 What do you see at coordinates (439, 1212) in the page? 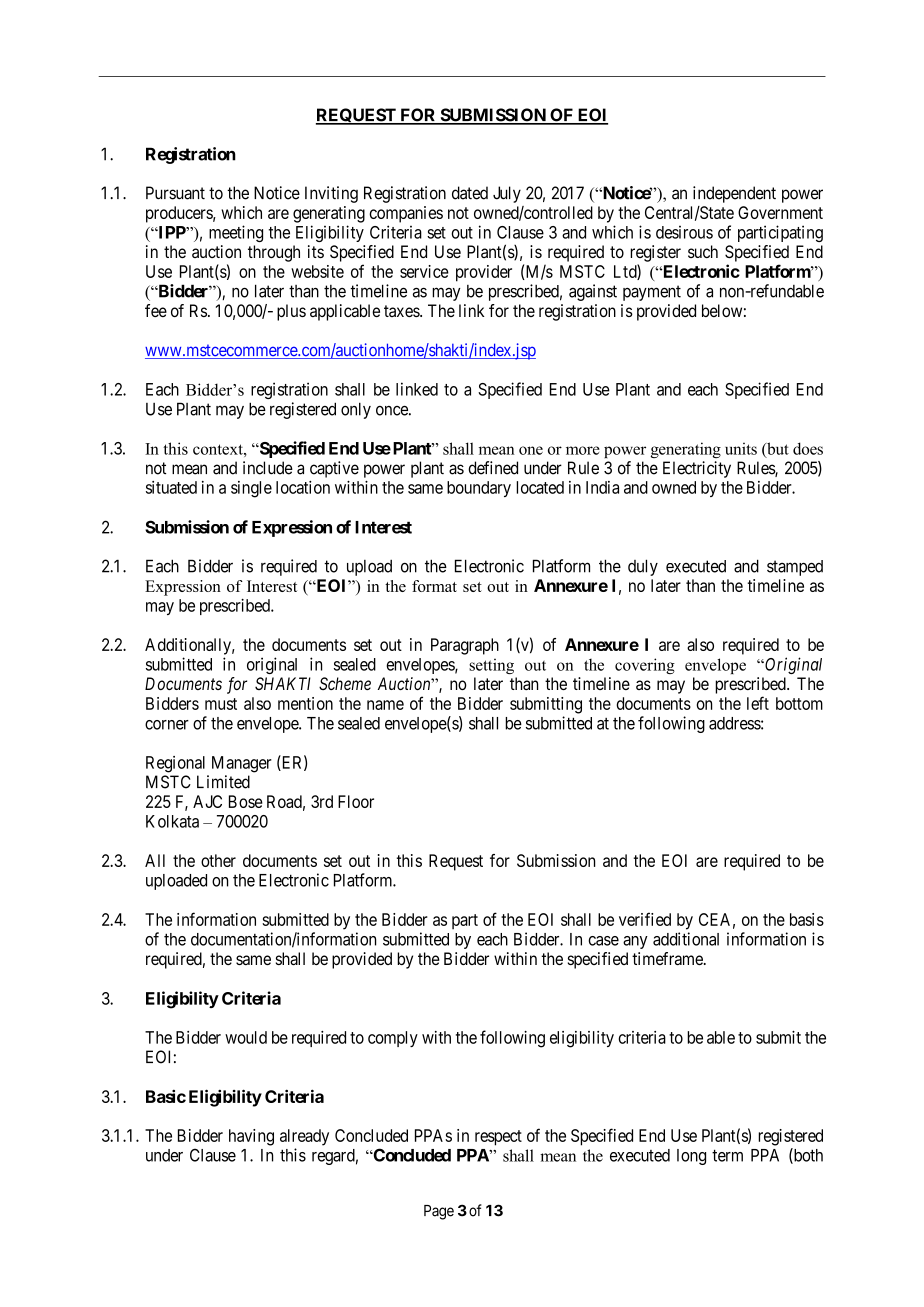
I see `Page` at bounding box center [439, 1212].
